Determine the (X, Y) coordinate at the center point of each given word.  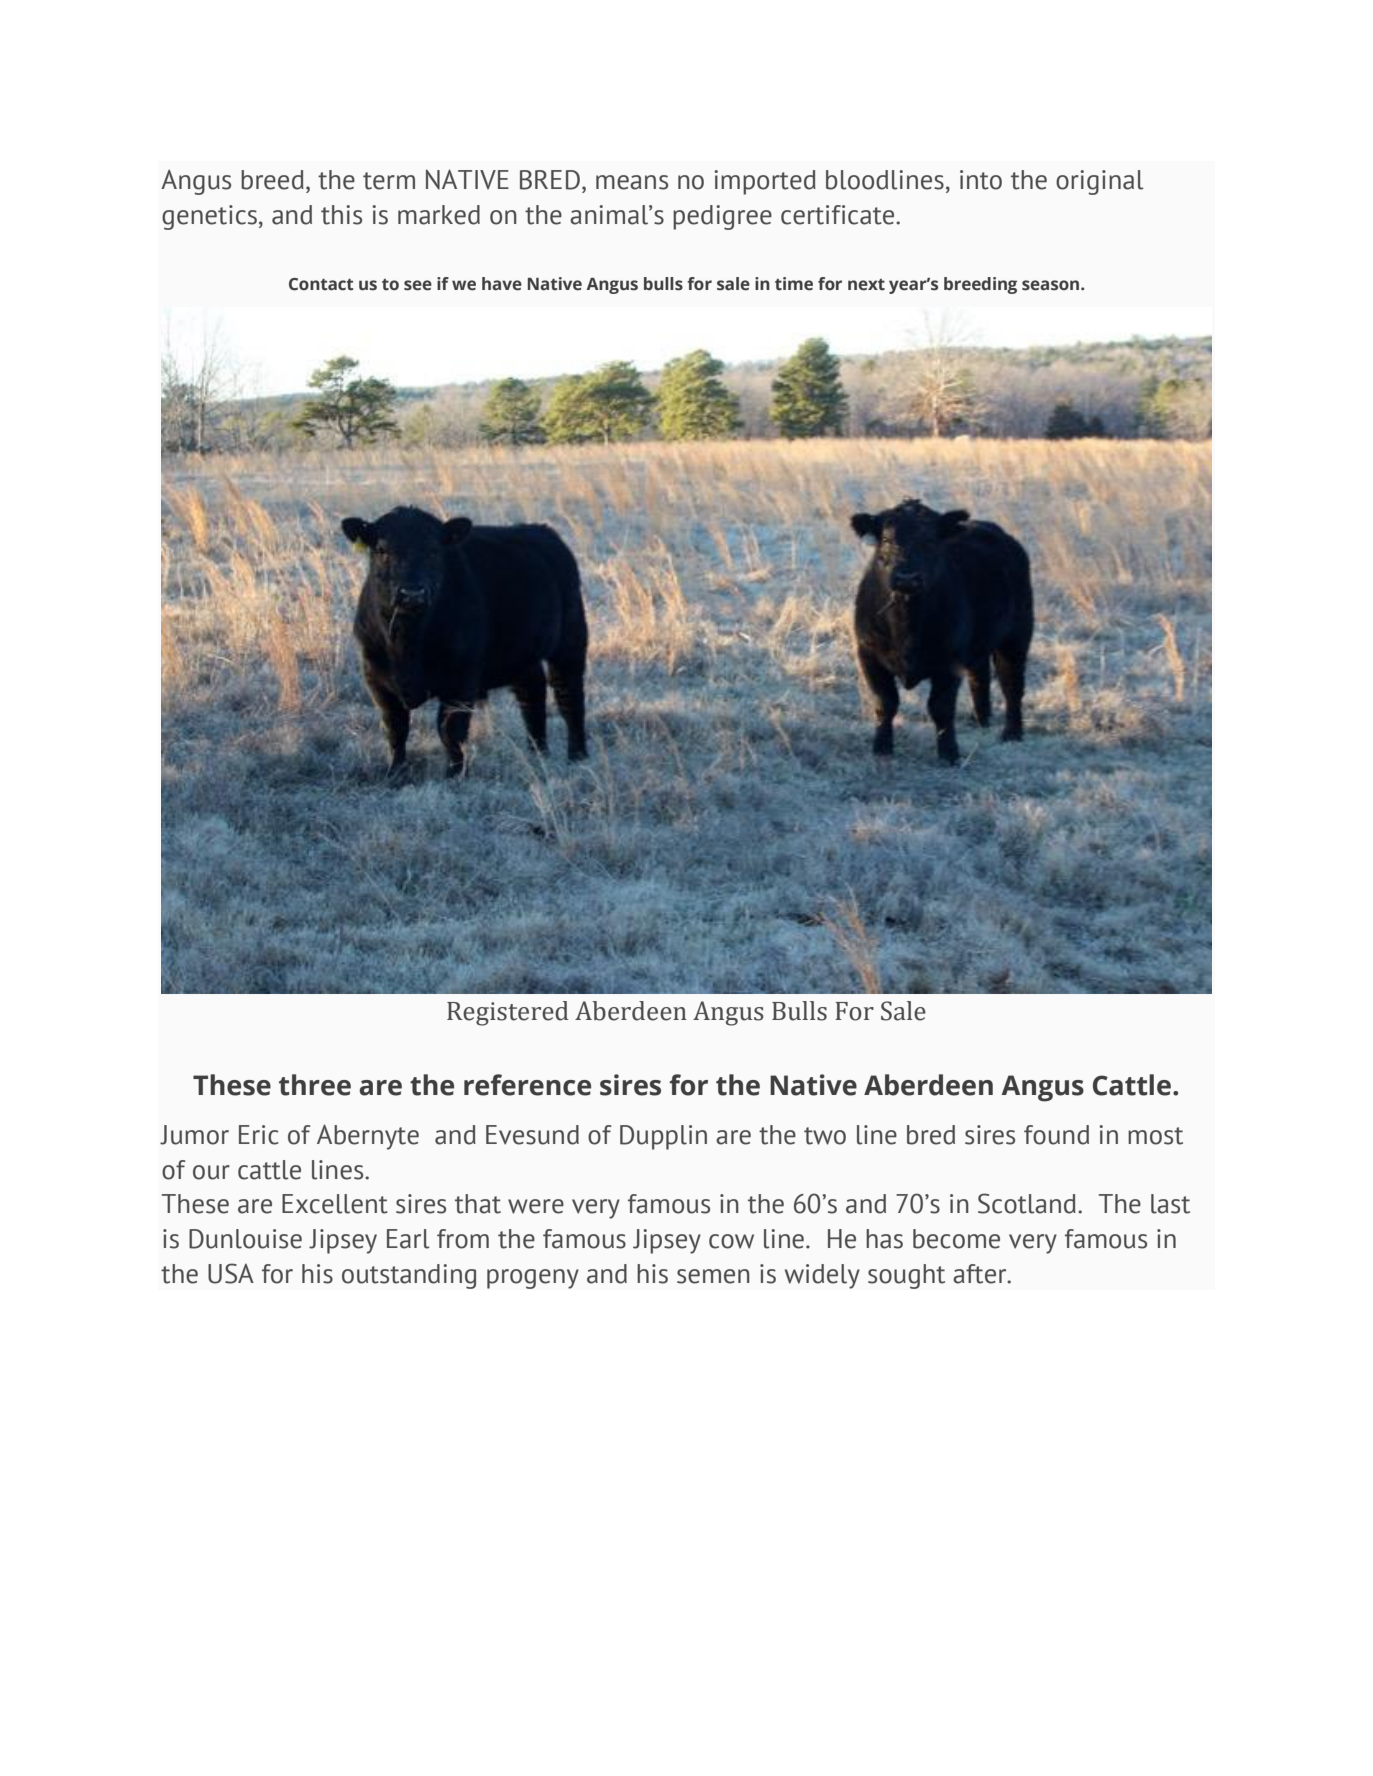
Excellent (335, 1204)
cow (731, 1241)
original (1100, 182)
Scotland (1027, 1203)
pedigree (722, 217)
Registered (508, 1013)
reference (527, 1085)
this (341, 215)
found (1056, 1135)
